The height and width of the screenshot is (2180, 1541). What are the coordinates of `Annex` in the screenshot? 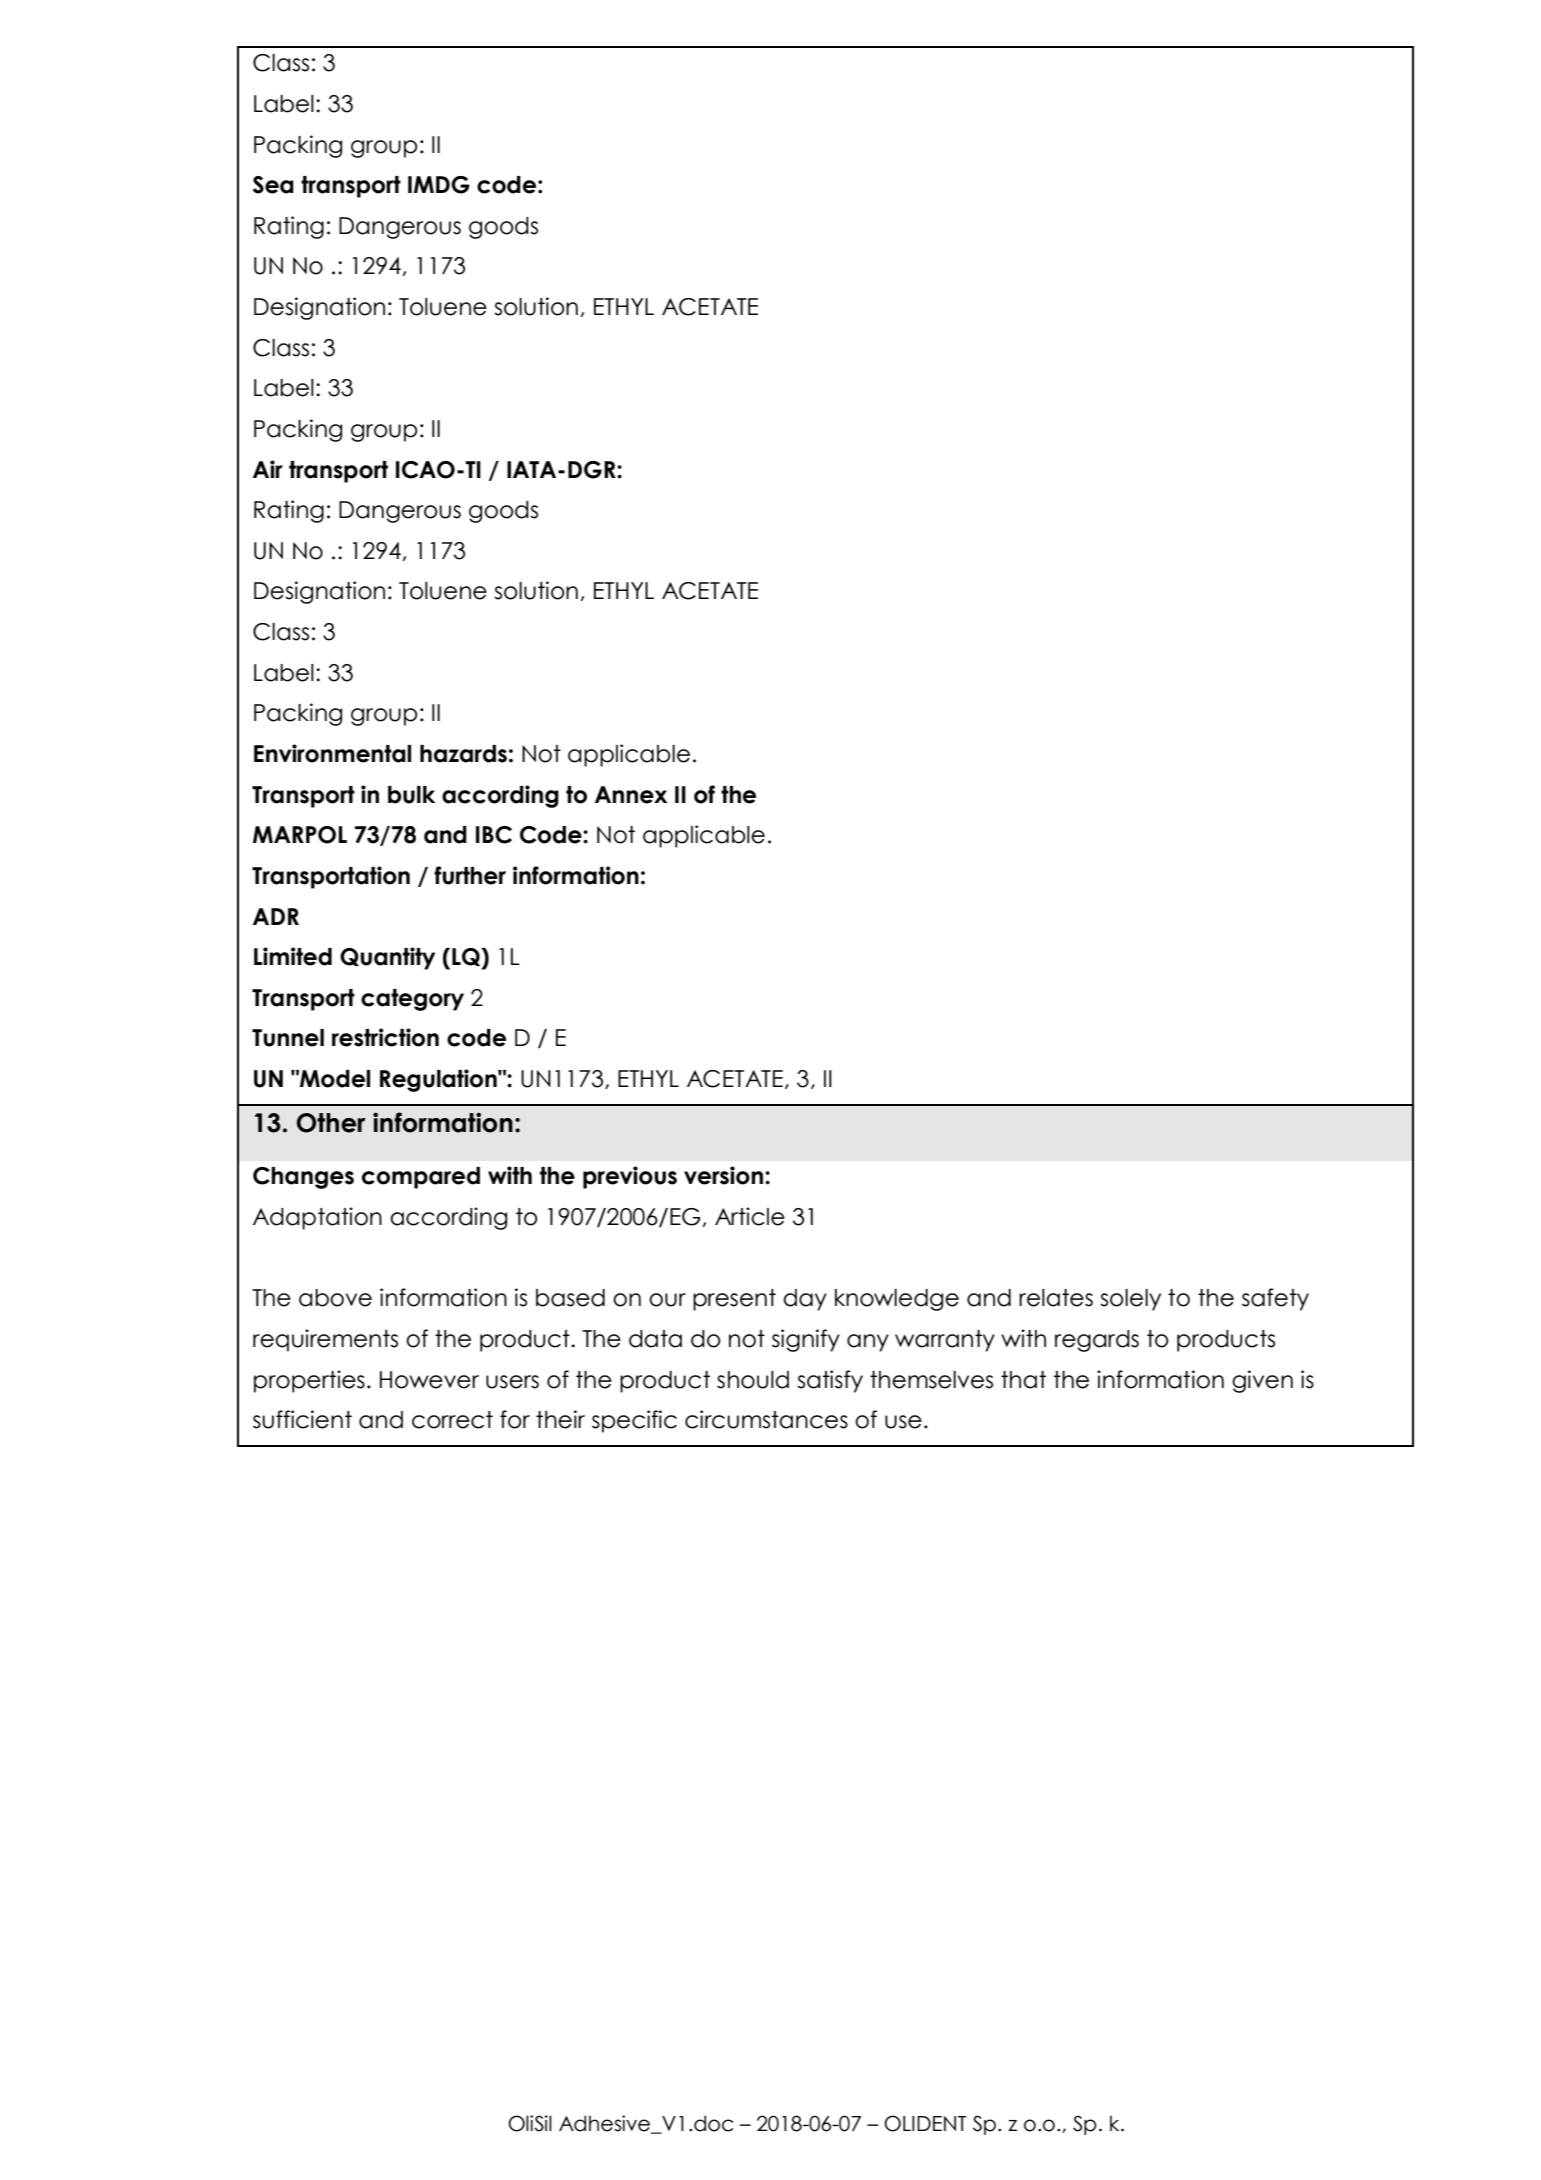 It's located at (631, 795).
